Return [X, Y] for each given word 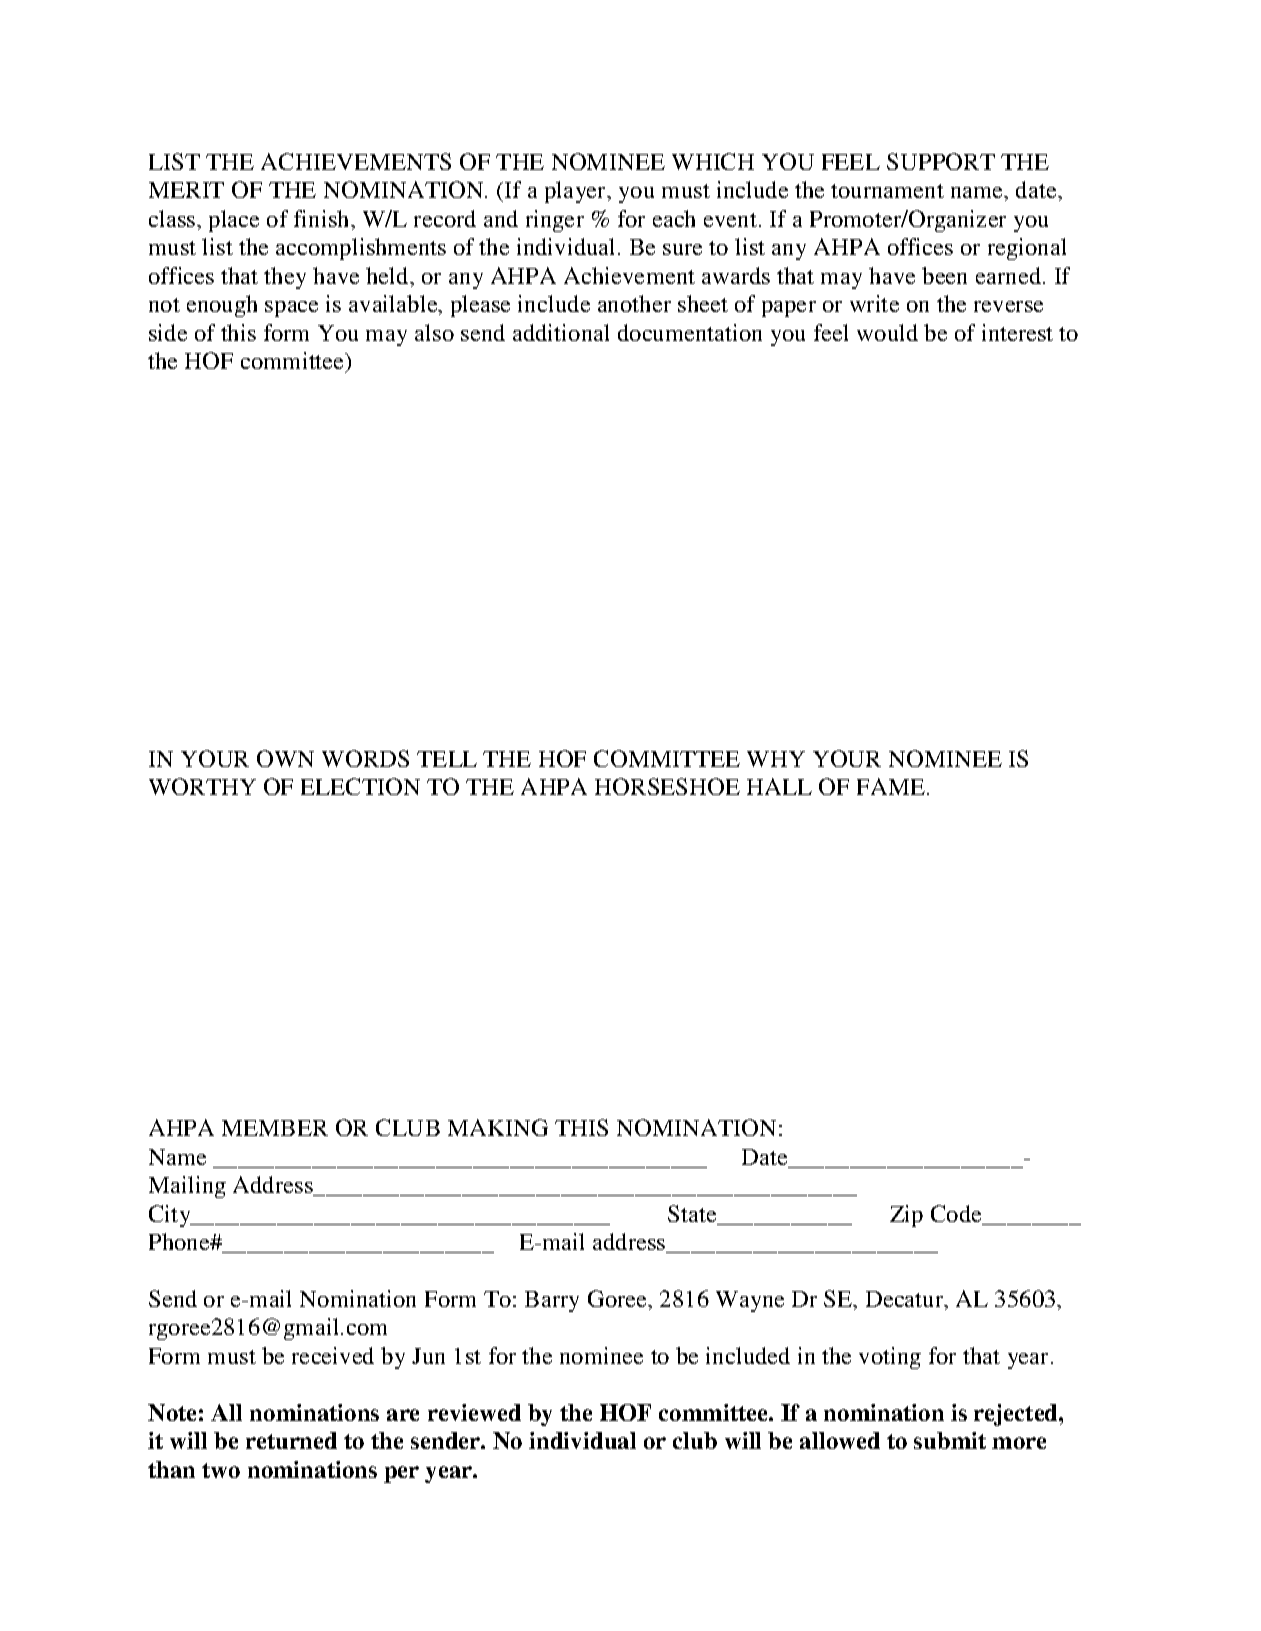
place [234, 221]
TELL [447, 759]
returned [291, 1440]
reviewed [474, 1412]
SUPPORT [941, 161]
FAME [891, 786]
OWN [285, 758]
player [577, 192]
